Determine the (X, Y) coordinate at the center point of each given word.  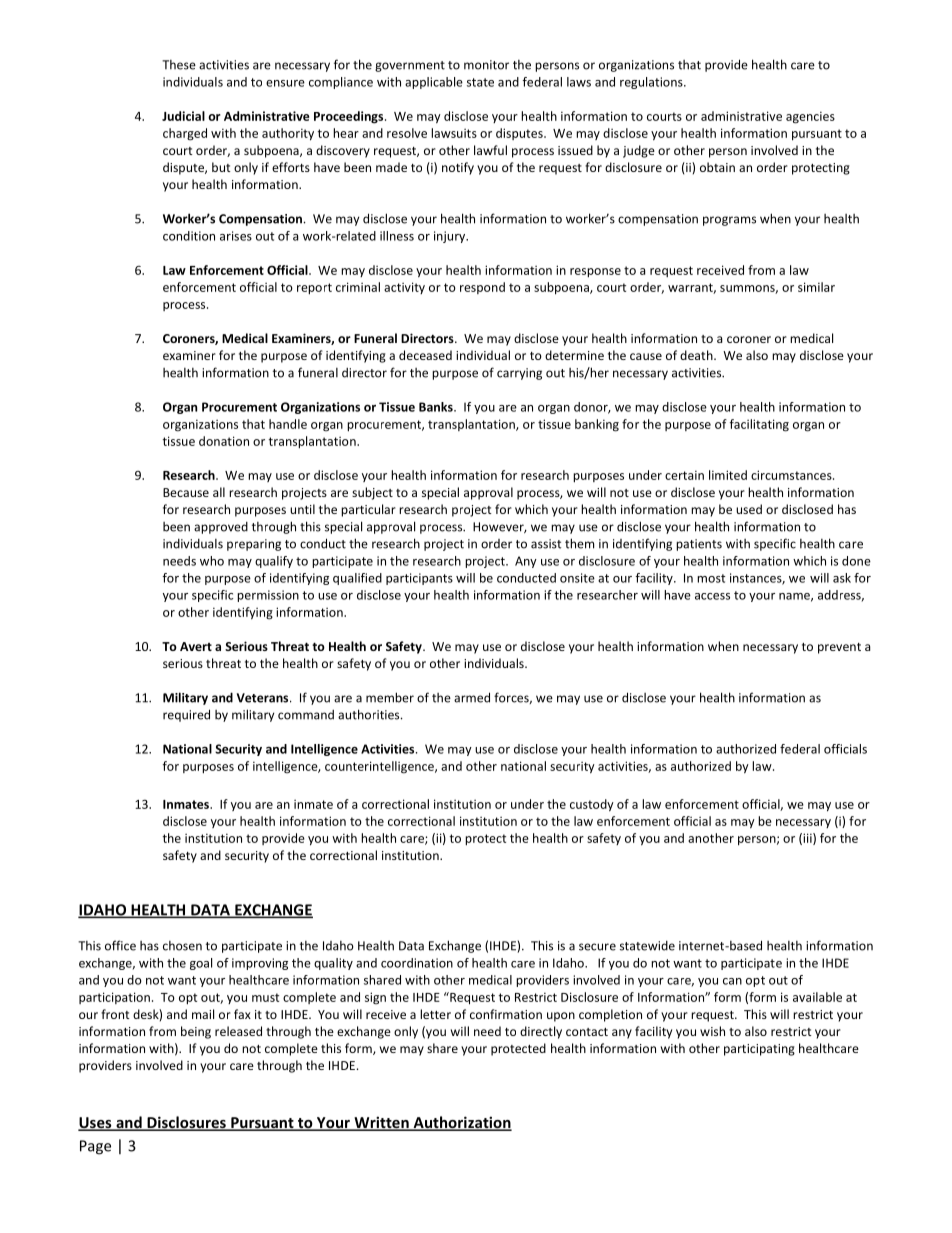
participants (419, 579)
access (712, 596)
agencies (810, 117)
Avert (196, 646)
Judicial (183, 116)
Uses (96, 1124)
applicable (434, 83)
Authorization (461, 1123)
